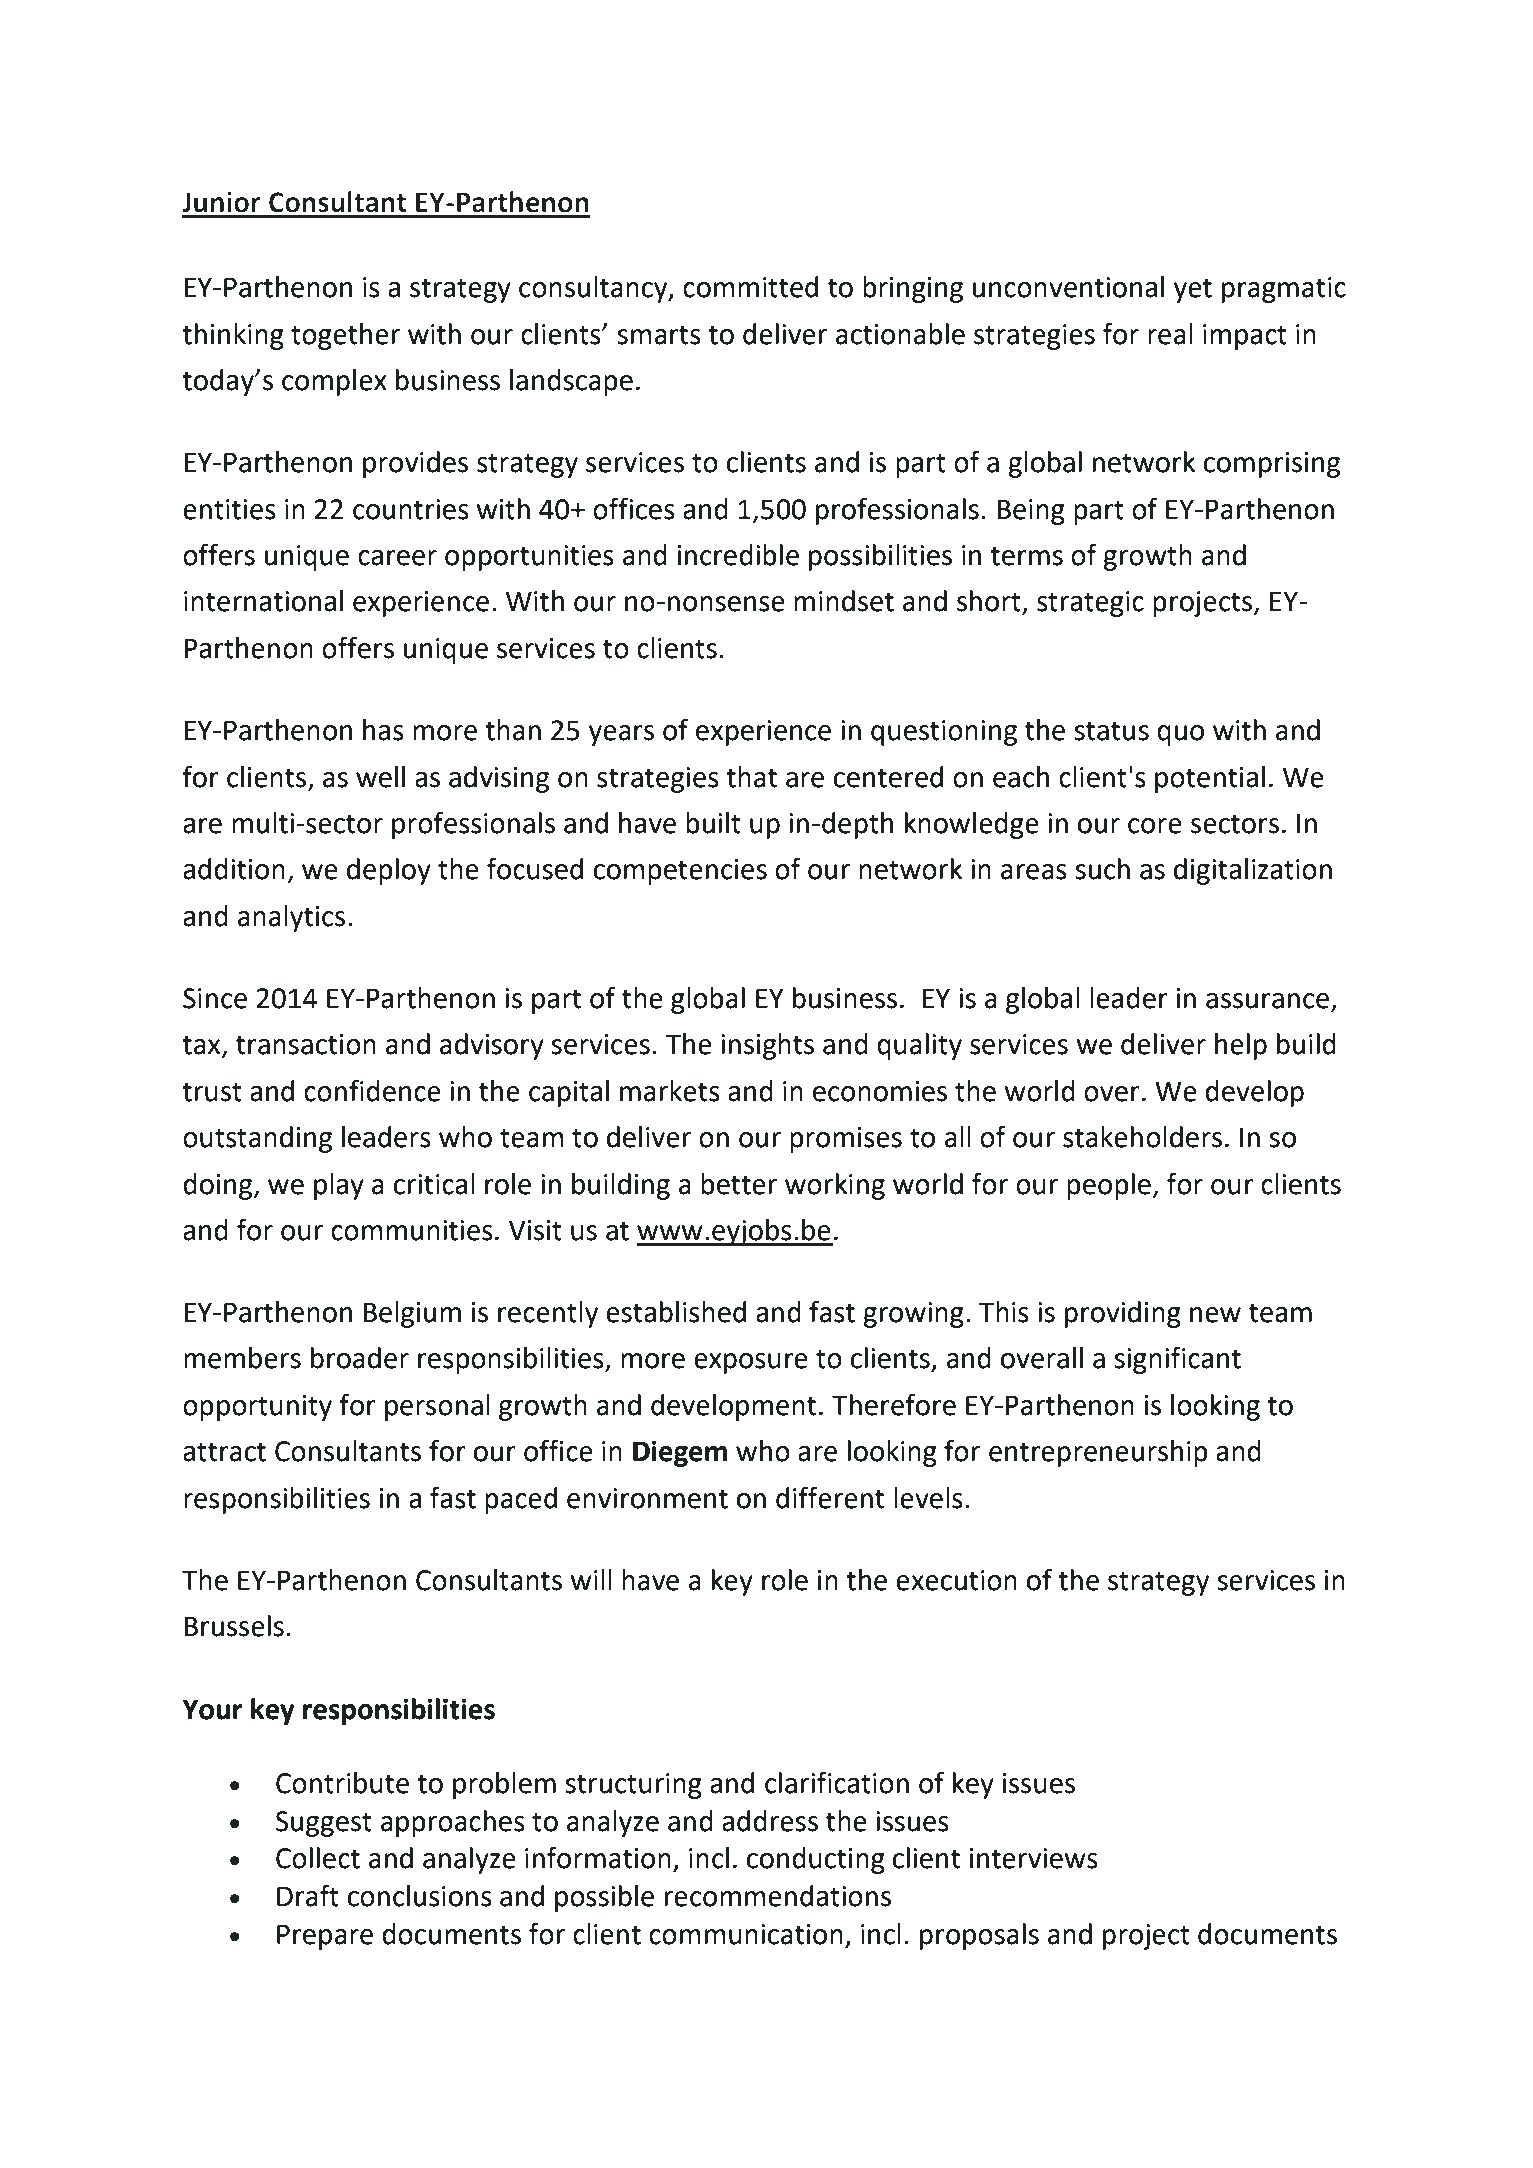  Describe the element at coordinates (308, 1895) in the screenshot. I see `Draft` at that location.
